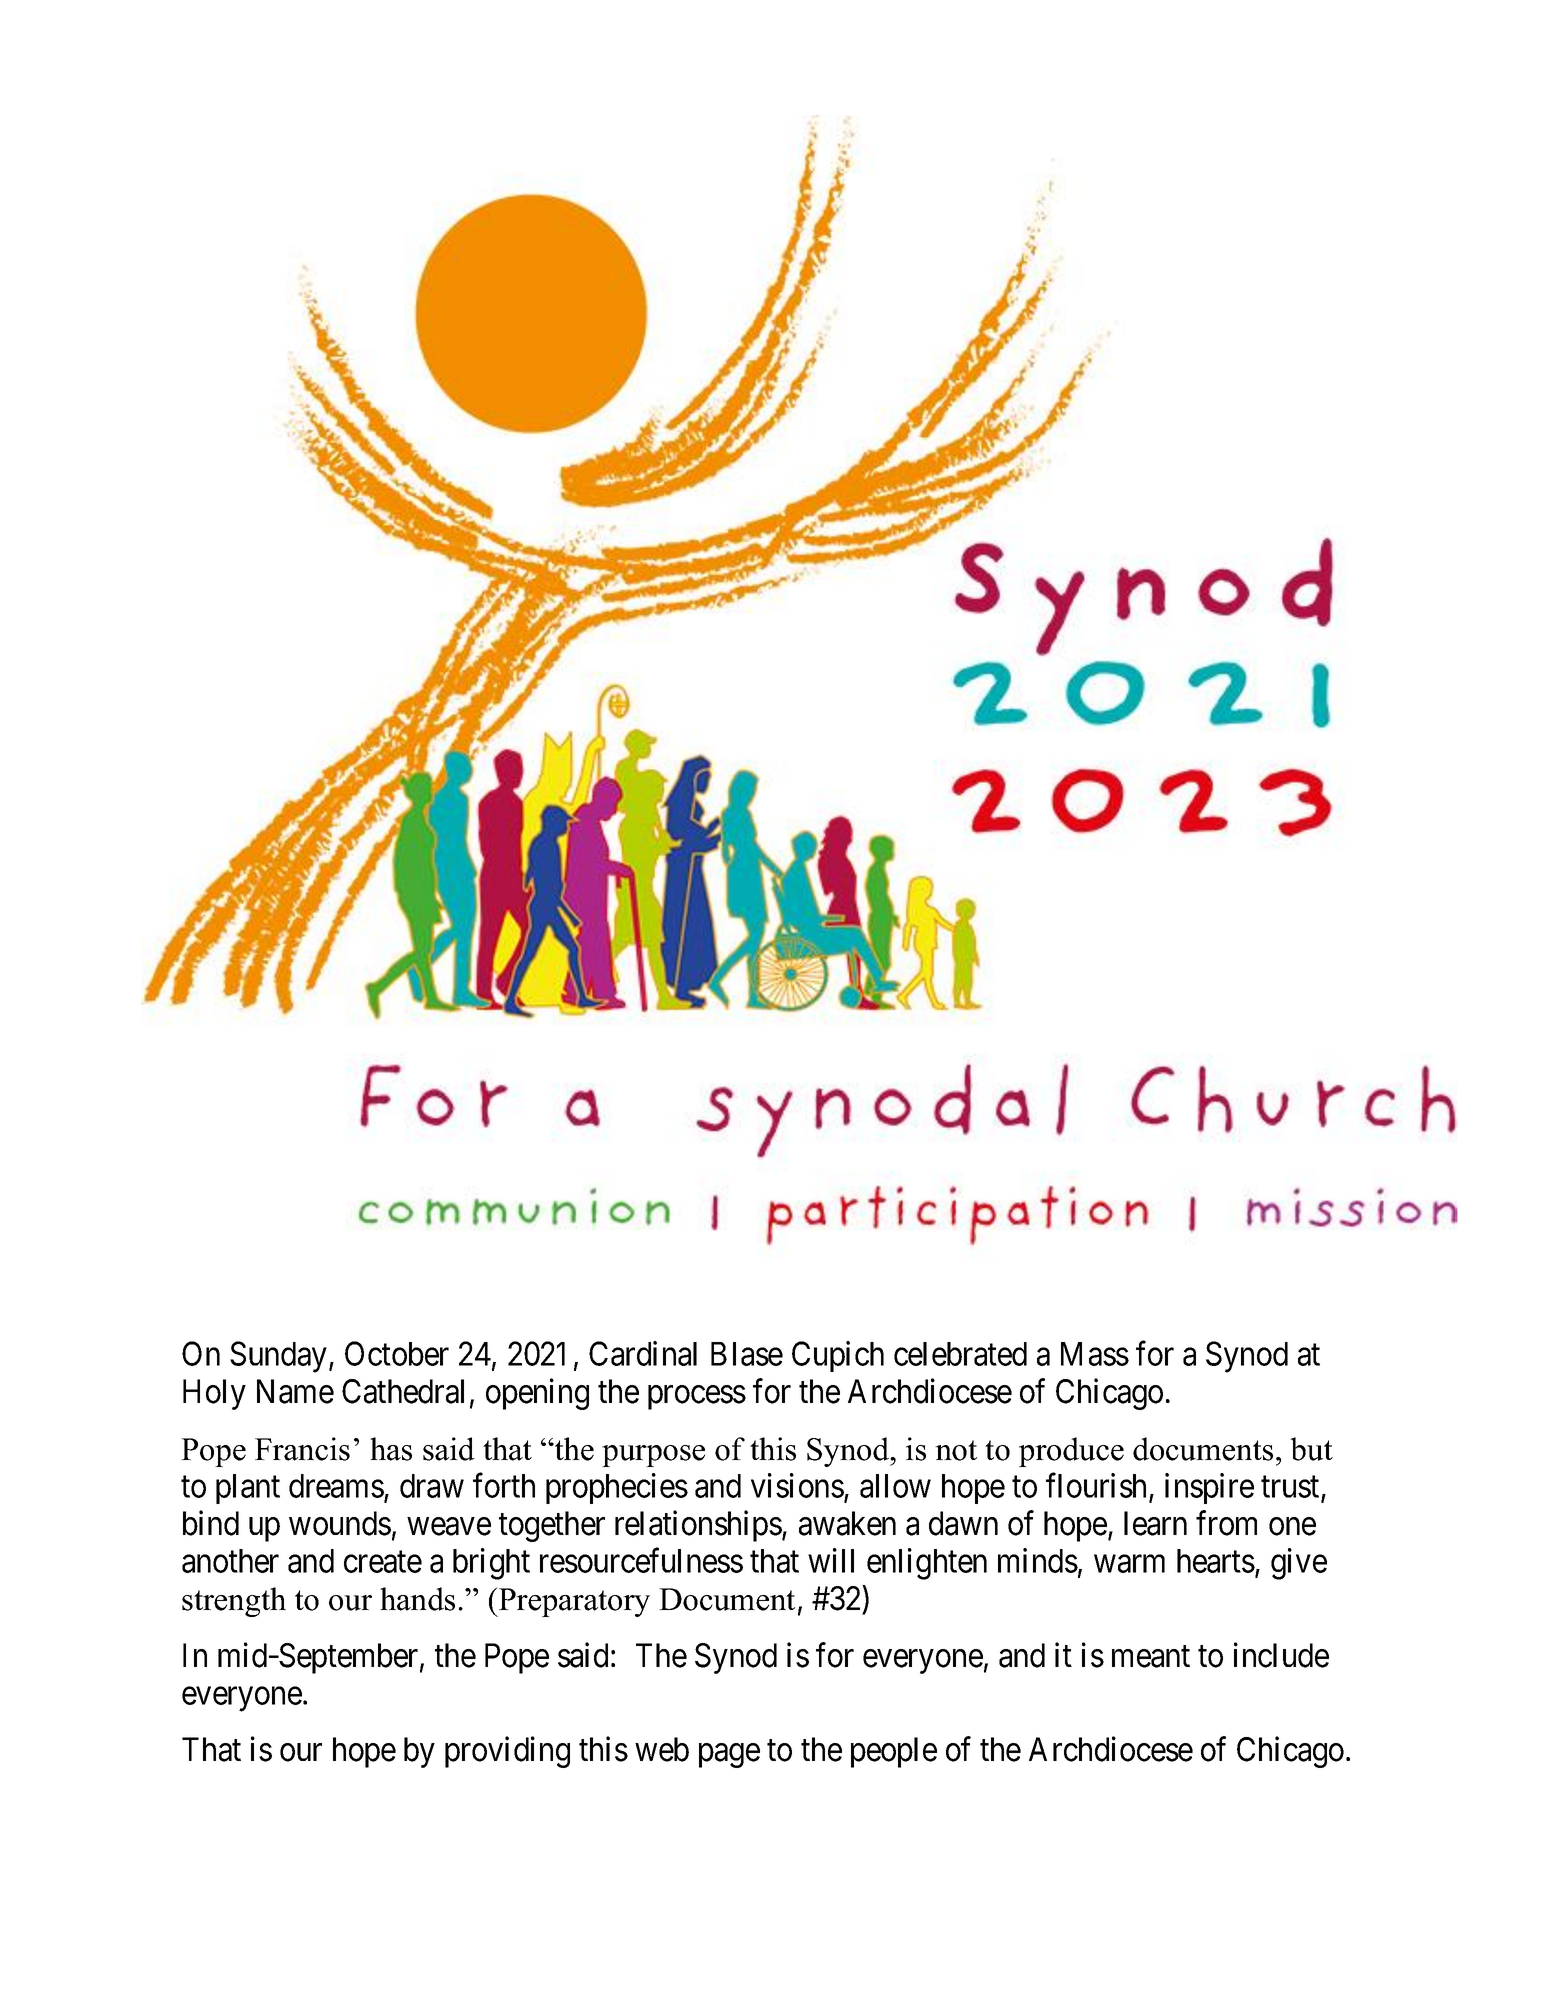  I want to click on Sunday, so click(278, 1357).
